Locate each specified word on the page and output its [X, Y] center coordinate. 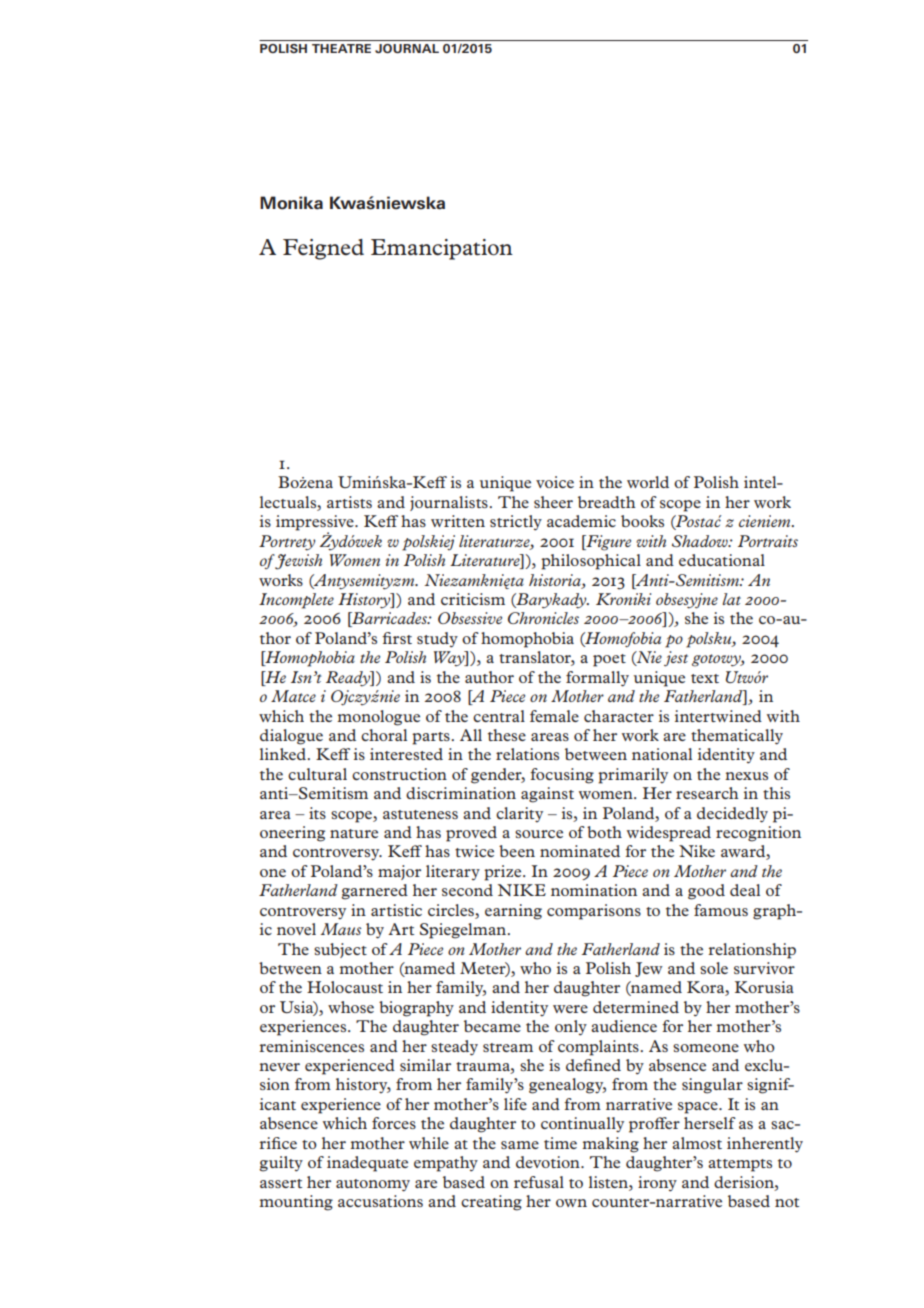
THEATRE [341, 48]
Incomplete [296, 601]
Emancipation [442, 249]
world [648, 482]
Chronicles [543, 618]
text [705, 678]
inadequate [367, 1164]
